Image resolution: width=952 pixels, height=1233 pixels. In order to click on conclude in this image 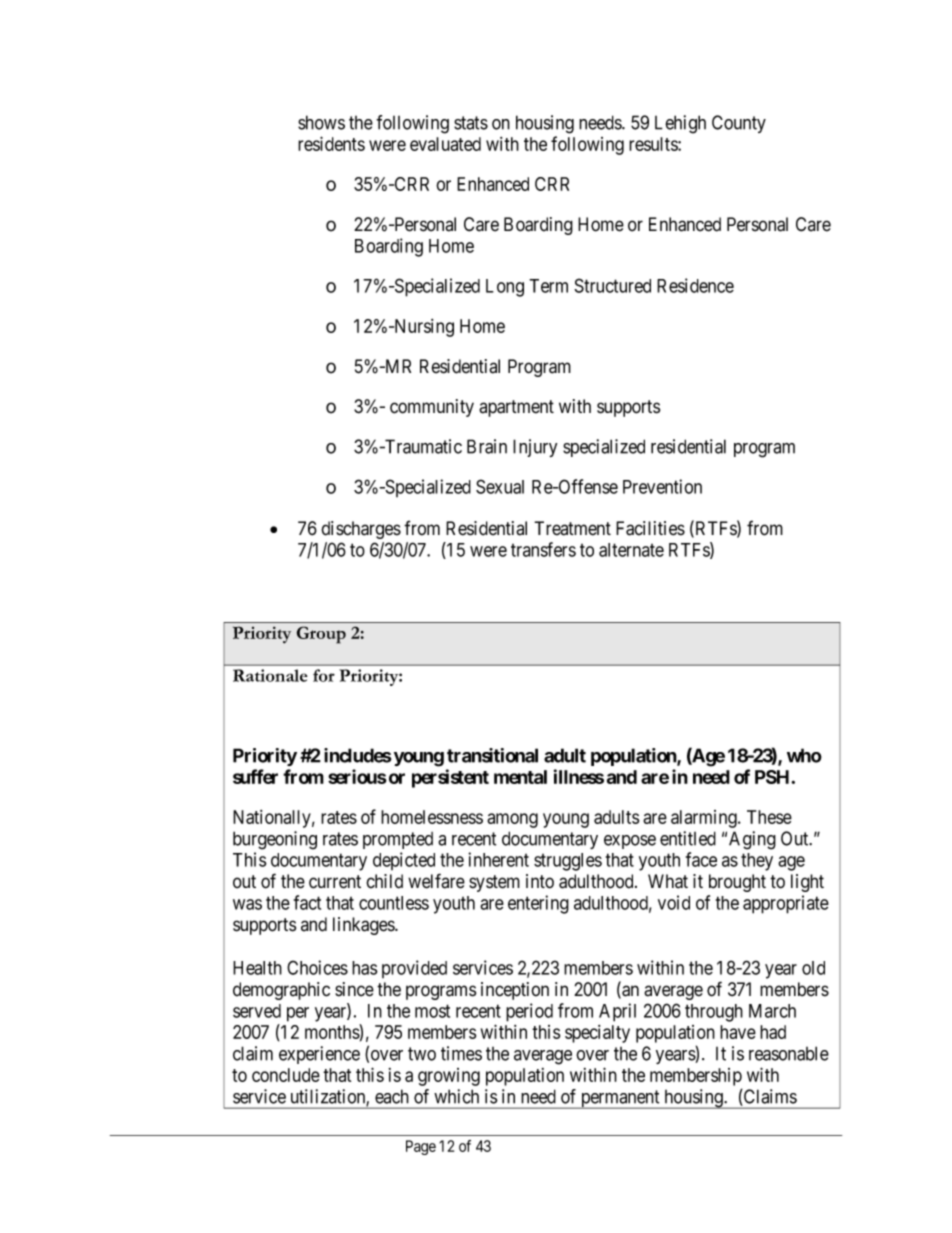, I will do `click(286, 1075)`.
